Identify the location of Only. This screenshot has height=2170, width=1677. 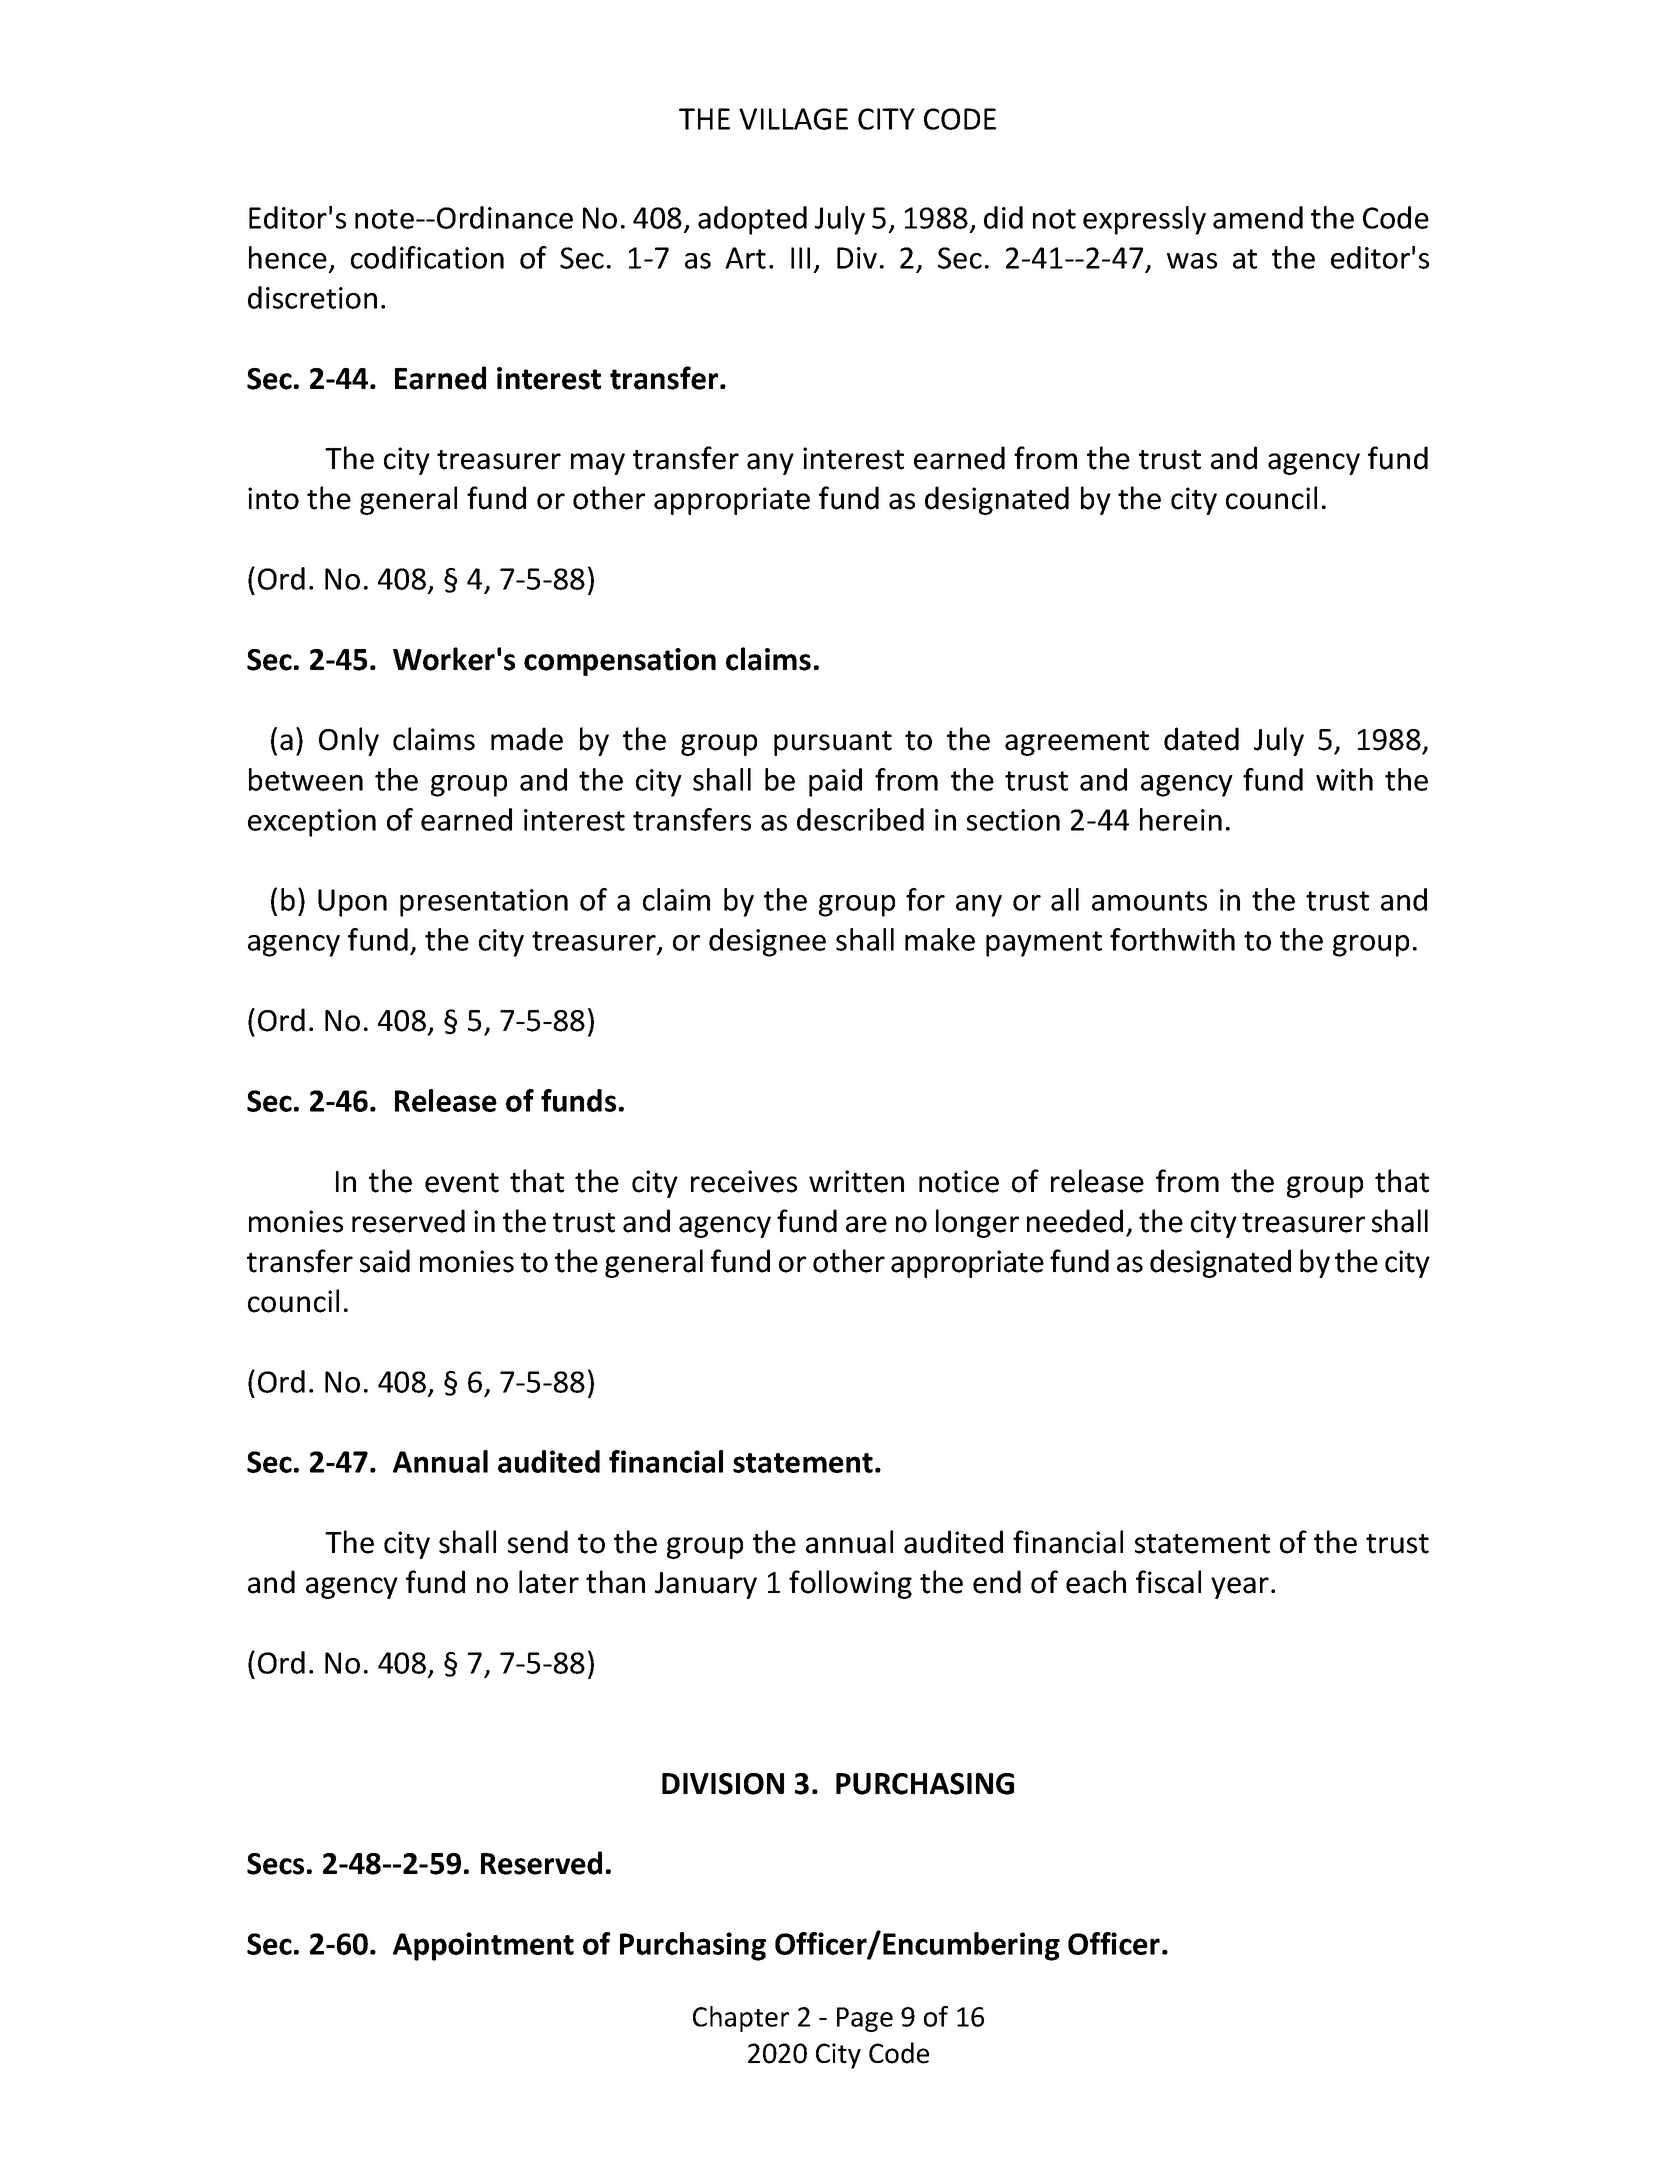
(349, 741).
